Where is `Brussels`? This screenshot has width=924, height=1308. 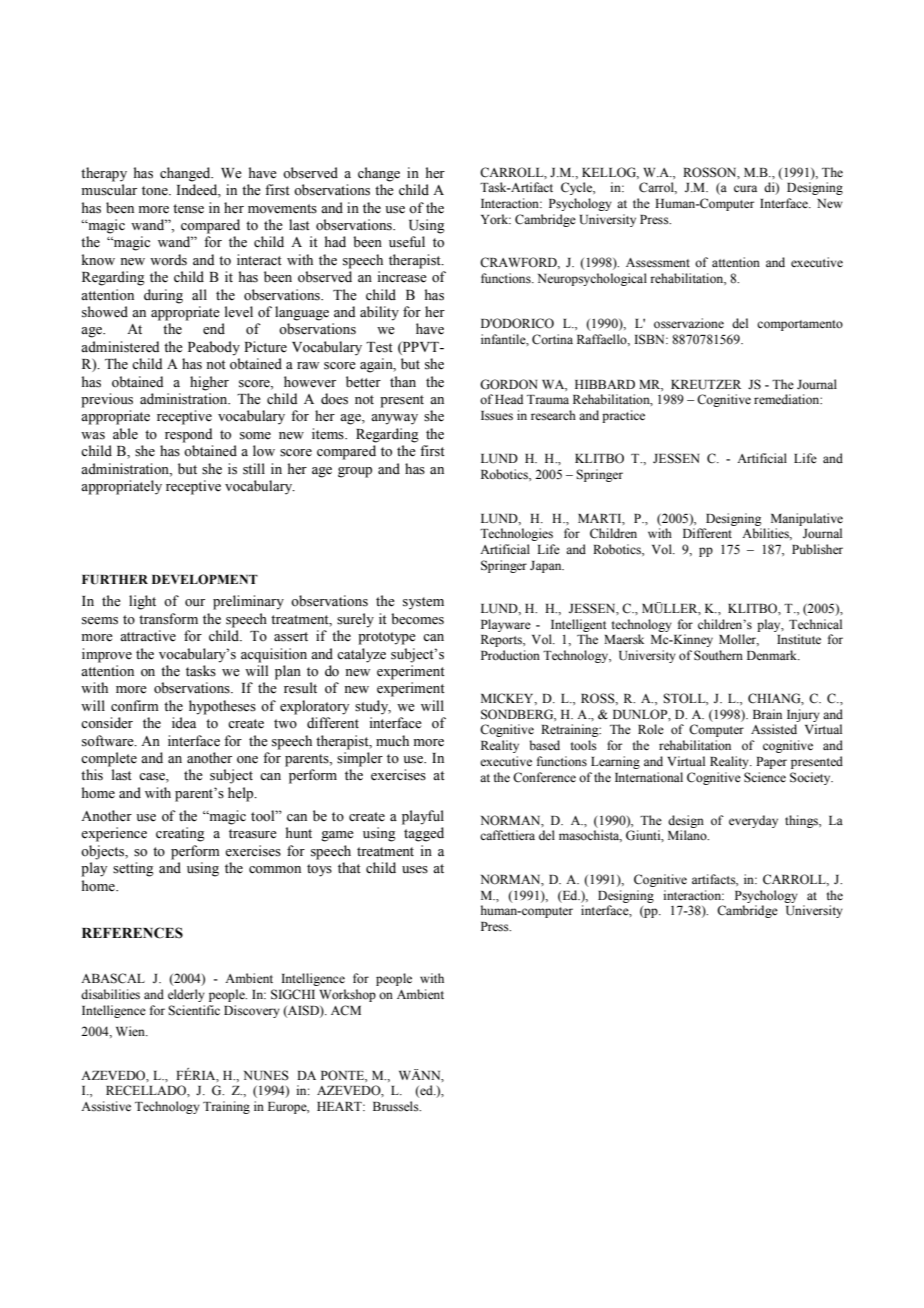
Brussels is located at coordinates (397, 1106).
